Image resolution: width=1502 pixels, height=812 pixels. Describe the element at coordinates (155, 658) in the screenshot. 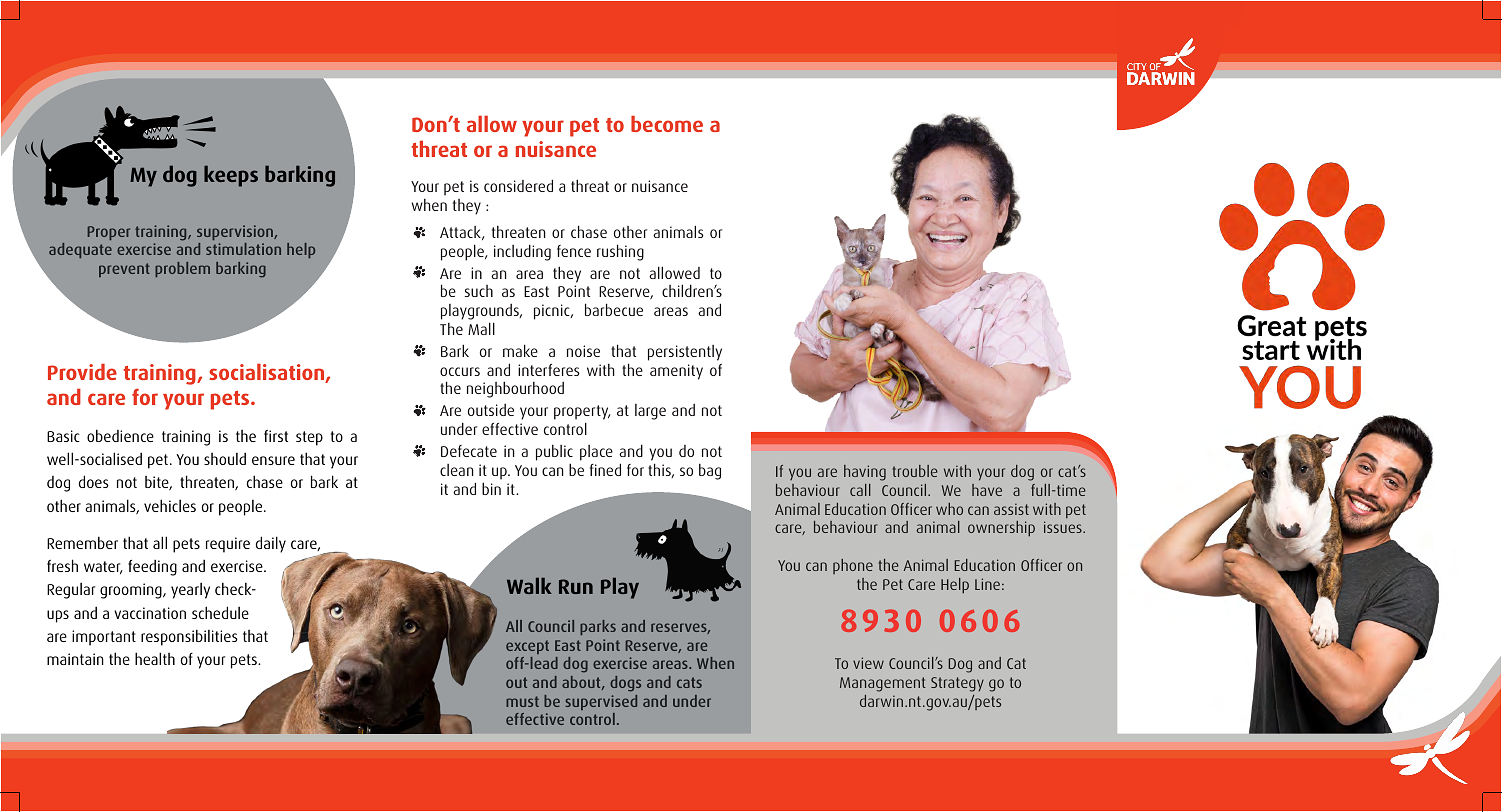

I see `health` at that location.
